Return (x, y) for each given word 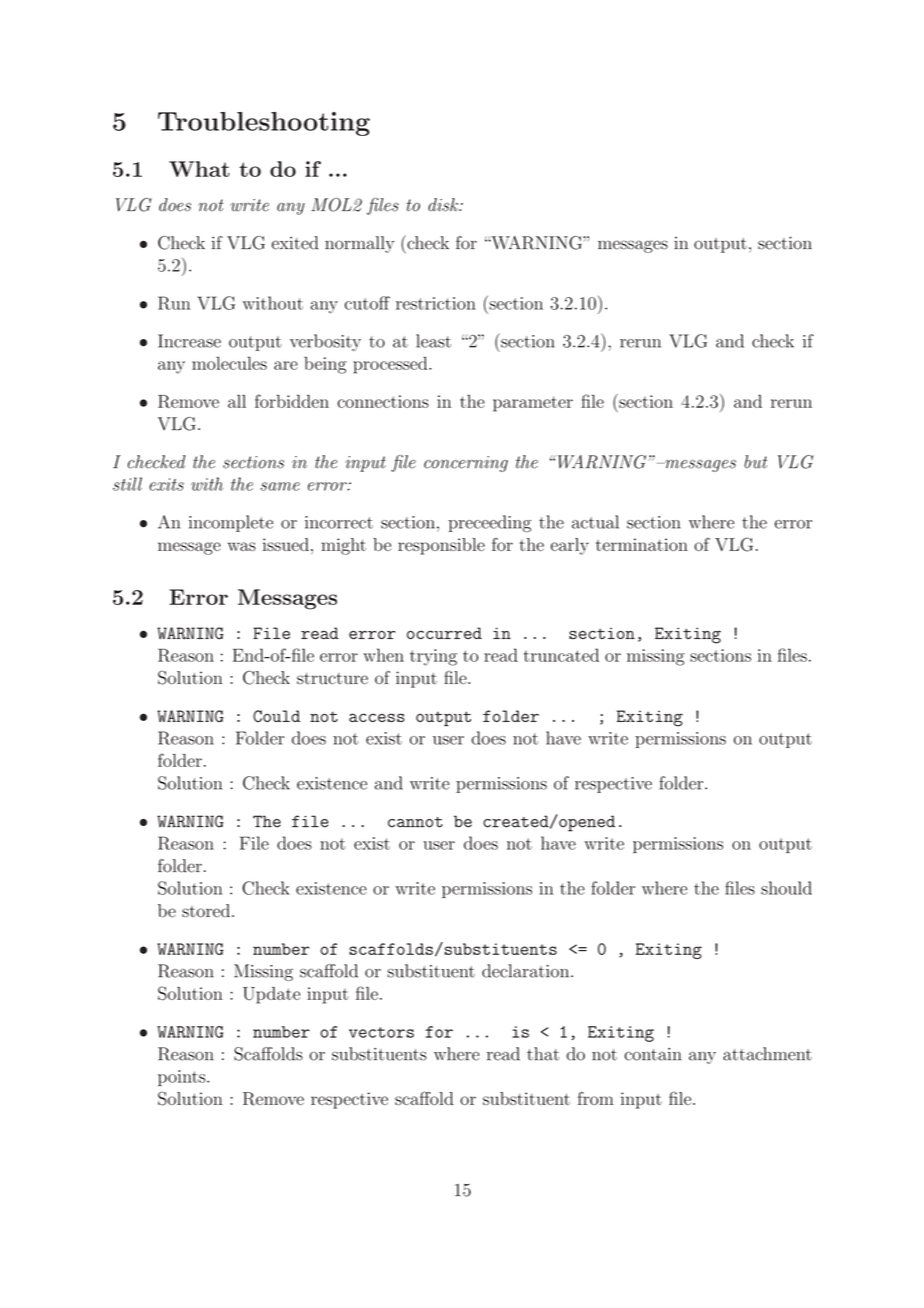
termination (642, 544)
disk (444, 205)
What (199, 169)
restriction (436, 303)
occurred (444, 633)
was (242, 546)
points (183, 1078)
